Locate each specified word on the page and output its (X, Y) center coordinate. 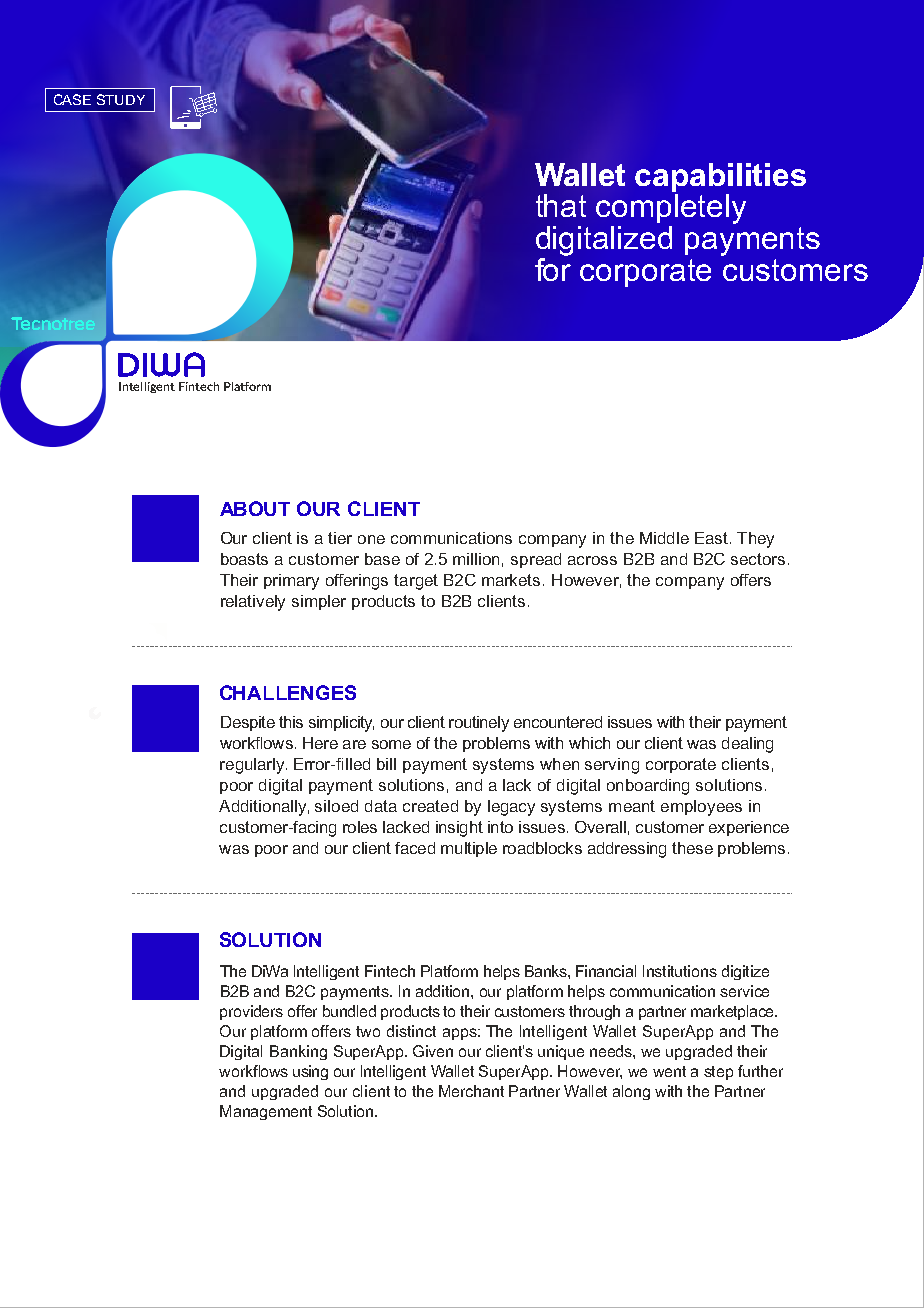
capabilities (720, 177)
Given (433, 1051)
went (669, 1071)
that (561, 205)
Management (266, 1112)
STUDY (121, 99)
